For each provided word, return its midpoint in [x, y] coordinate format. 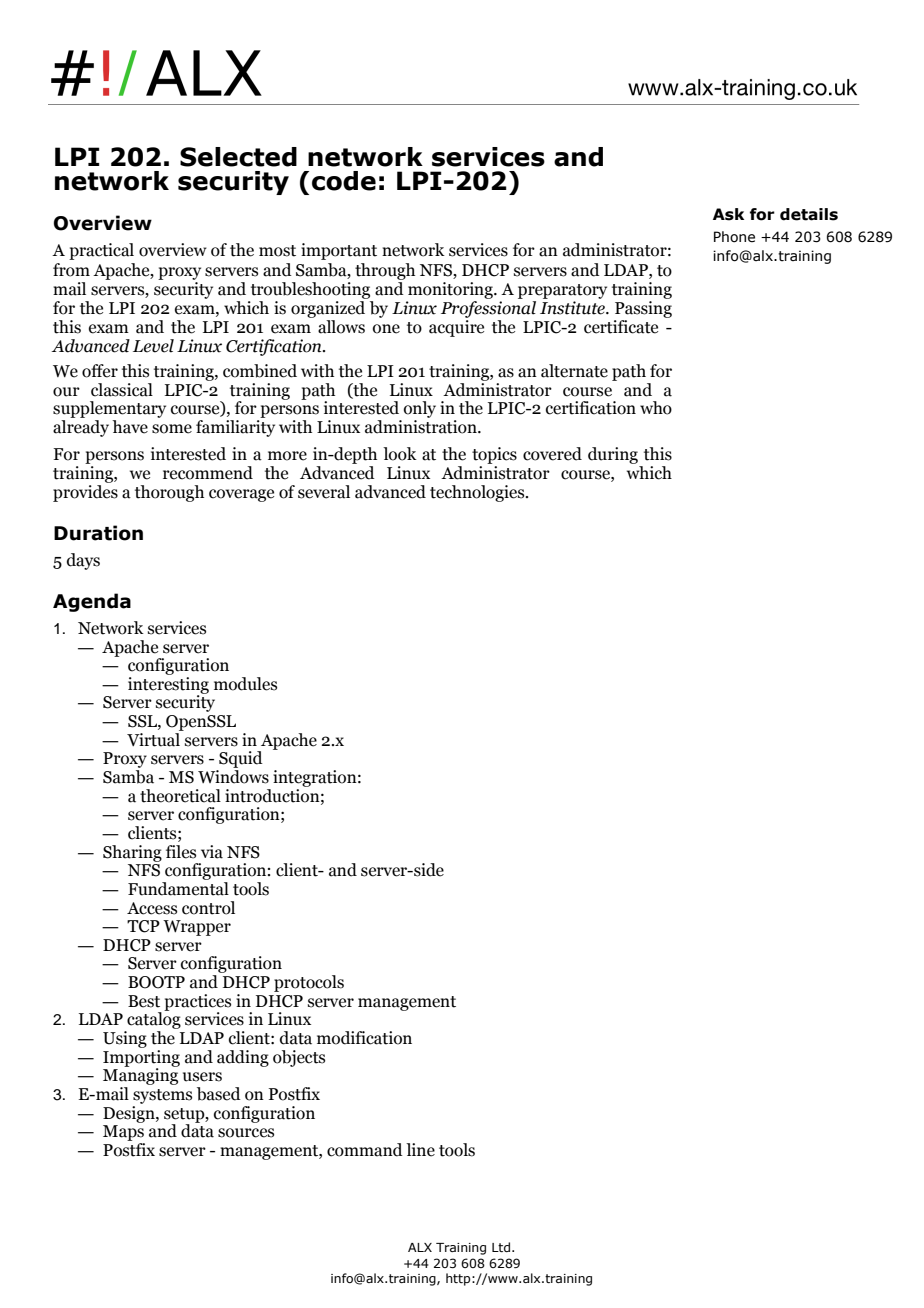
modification [364, 1038]
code [344, 181]
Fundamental [178, 887]
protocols [309, 983]
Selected [238, 157]
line [420, 1150]
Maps [123, 1133]
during [614, 457]
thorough [169, 493]
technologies [478, 493]
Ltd [501, 1247]
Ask [728, 214]
